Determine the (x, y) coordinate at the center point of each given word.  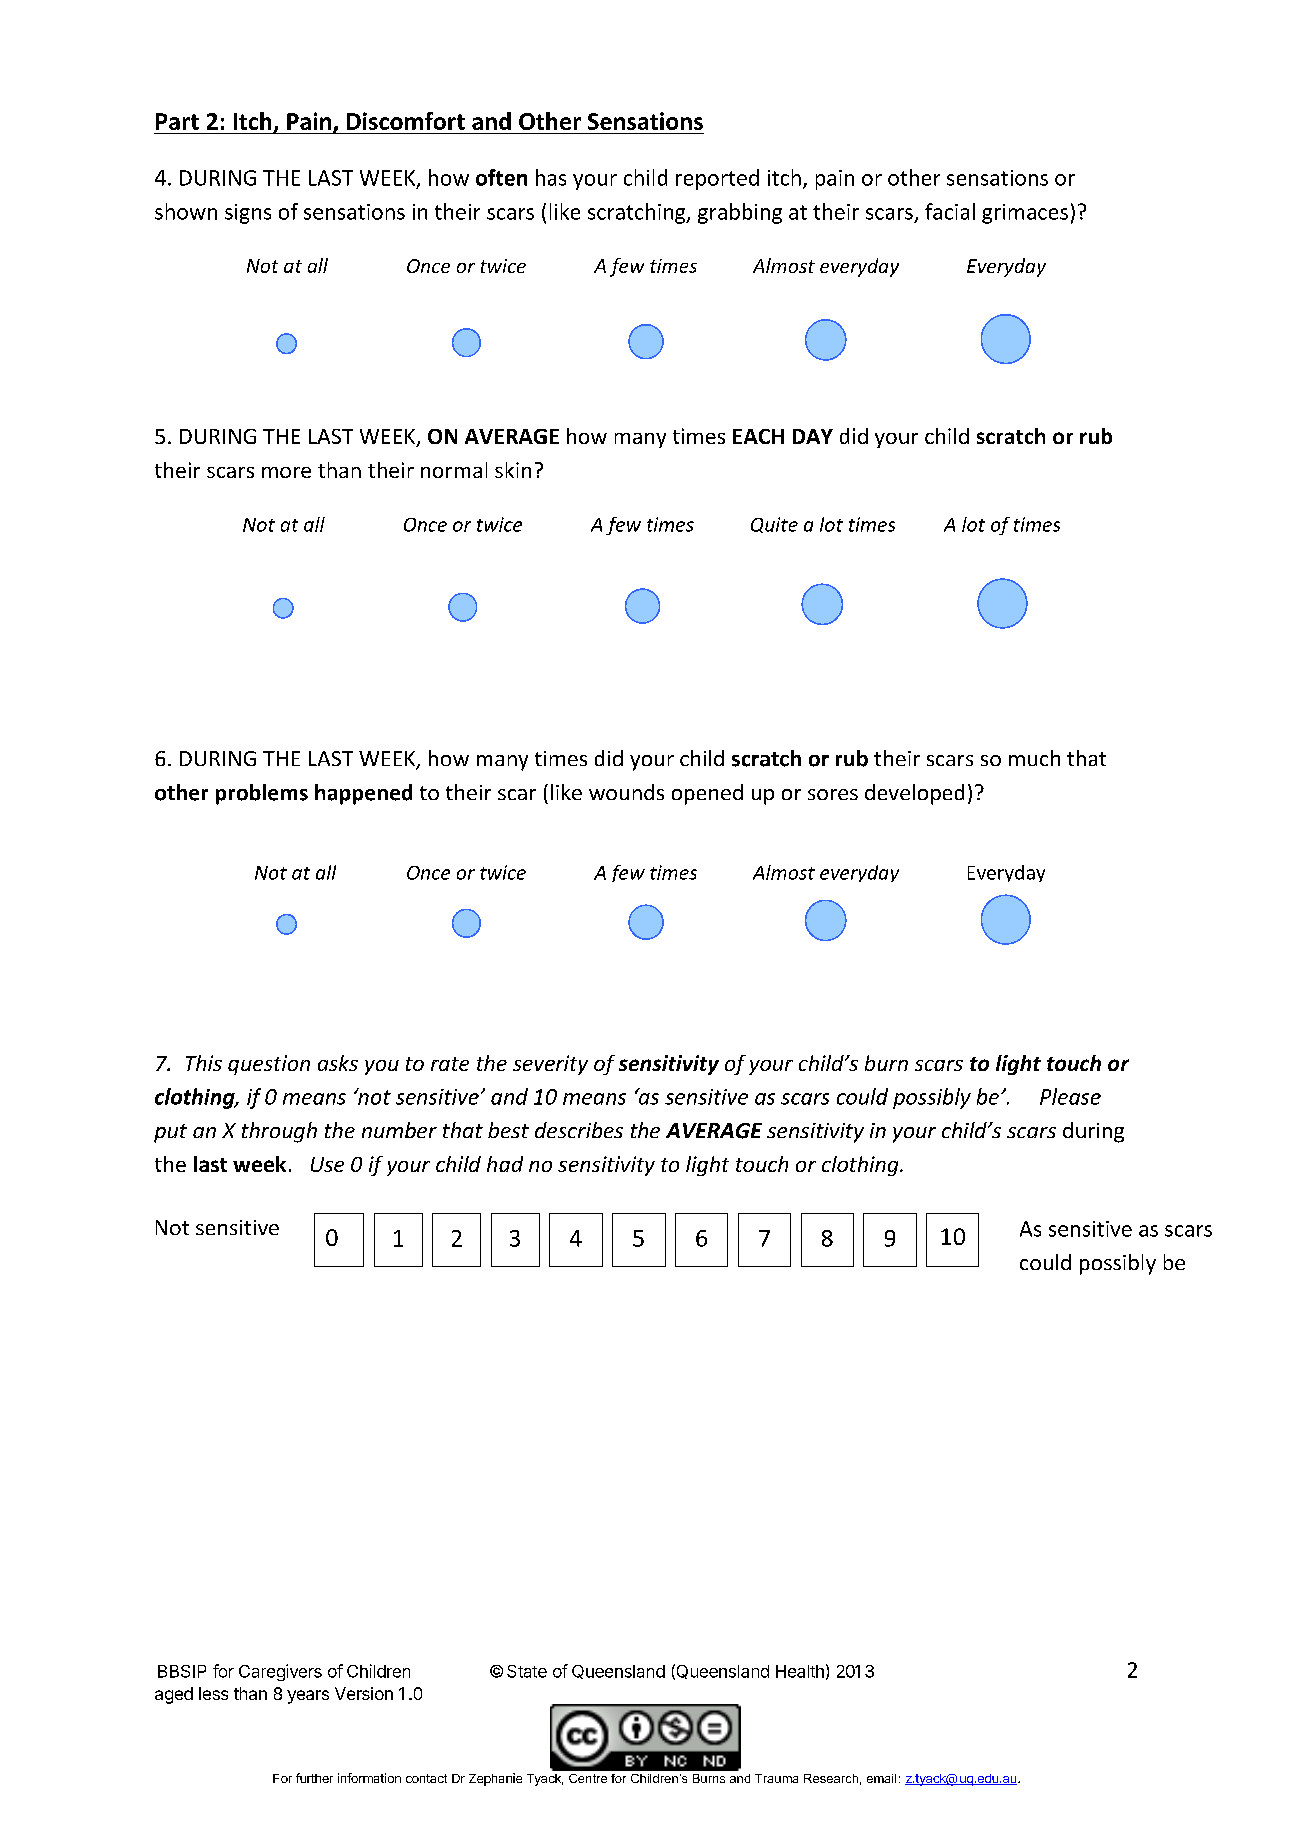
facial (950, 211)
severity (550, 1065)
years (308, 1697)
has (551, 177)
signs (248, 214)
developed (914, 794)
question (269, 1065)
